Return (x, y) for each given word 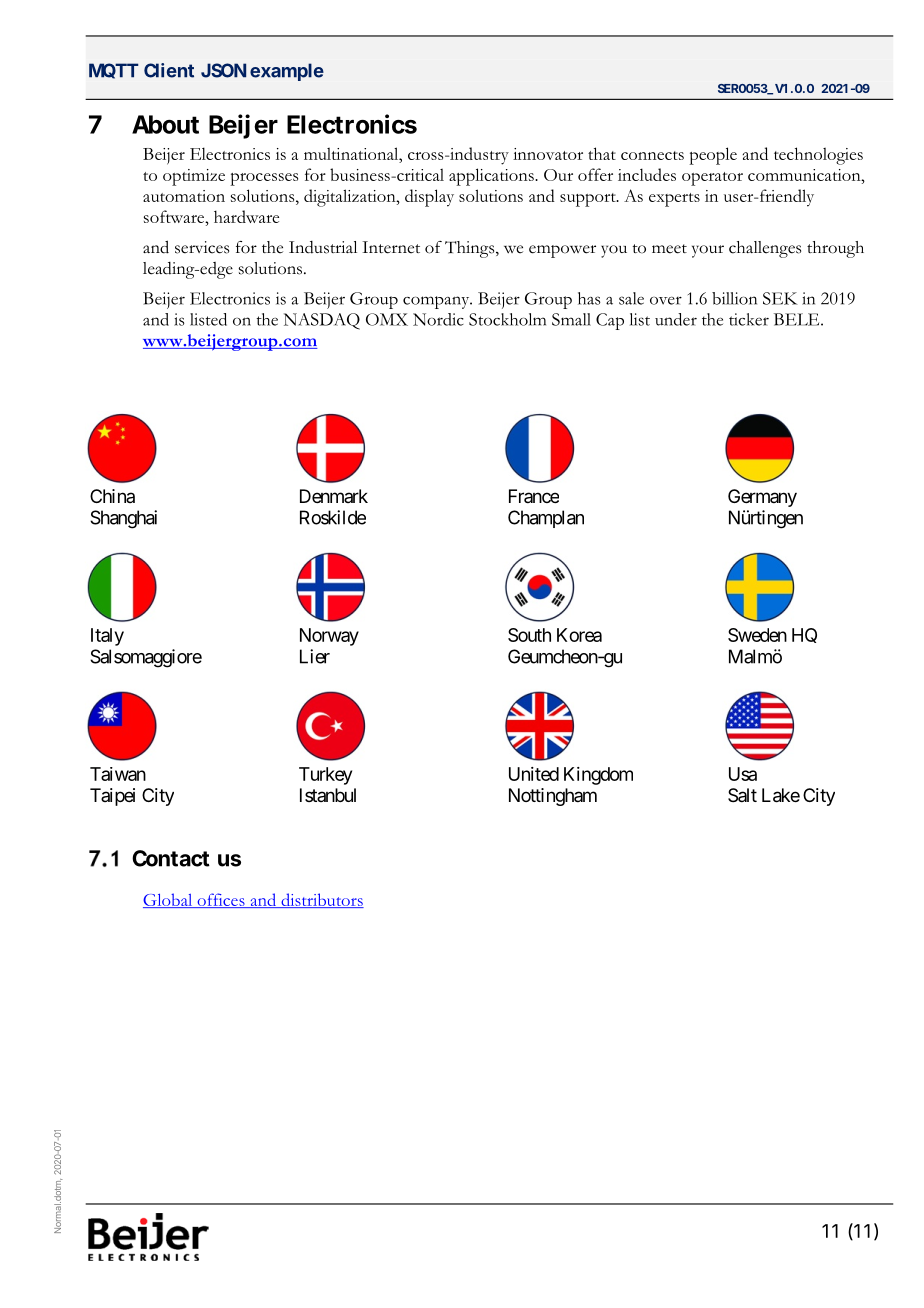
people (713, 156)
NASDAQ (322, 321)
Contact (171, 858)
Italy (107, 637)
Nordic (438, 319)
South (529, 635)
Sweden (757, 635)
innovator (548, 154)
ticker (749, 319)
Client (169, 70)
